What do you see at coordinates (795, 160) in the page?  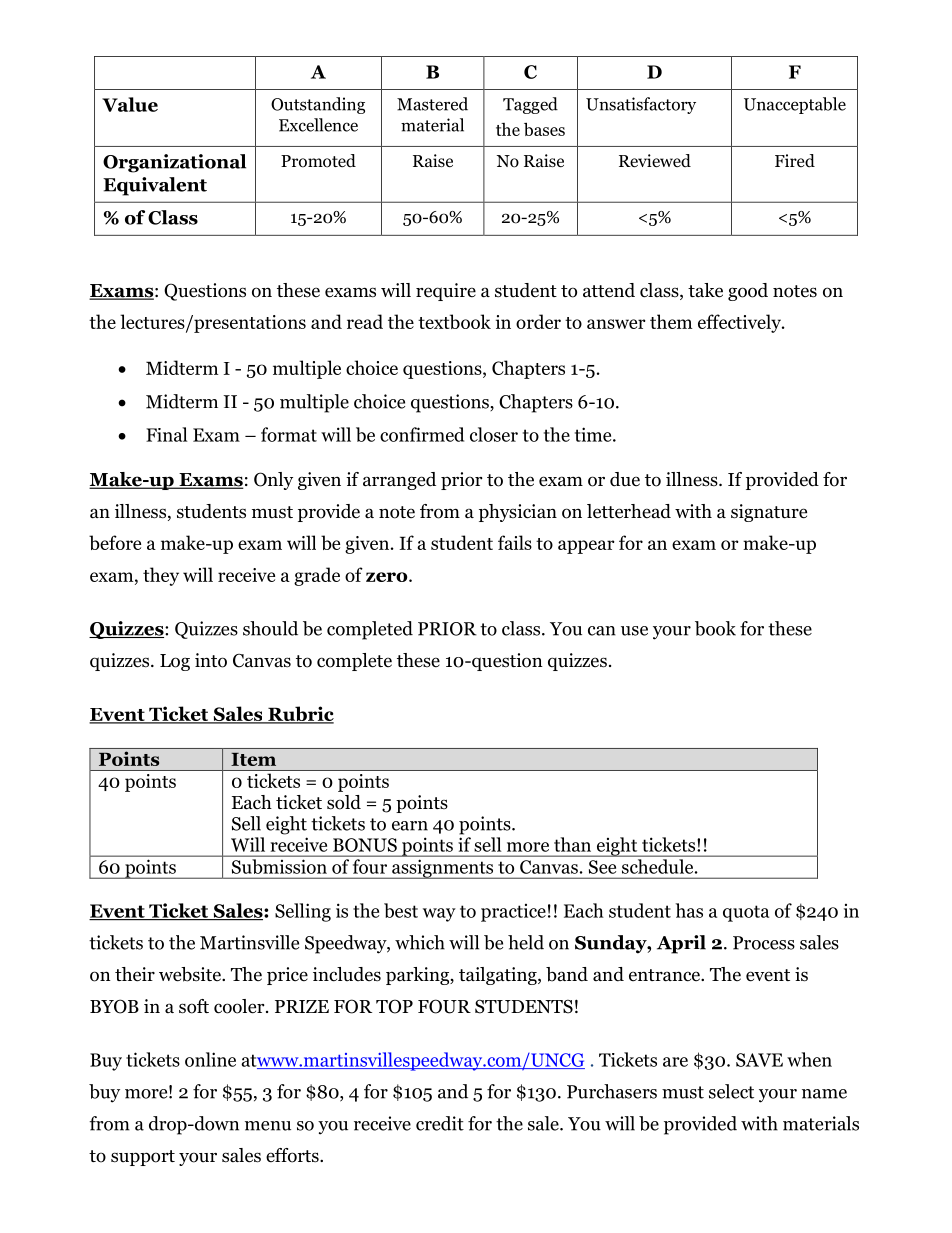 I see `Fired` at bounding box center [795, 160].
